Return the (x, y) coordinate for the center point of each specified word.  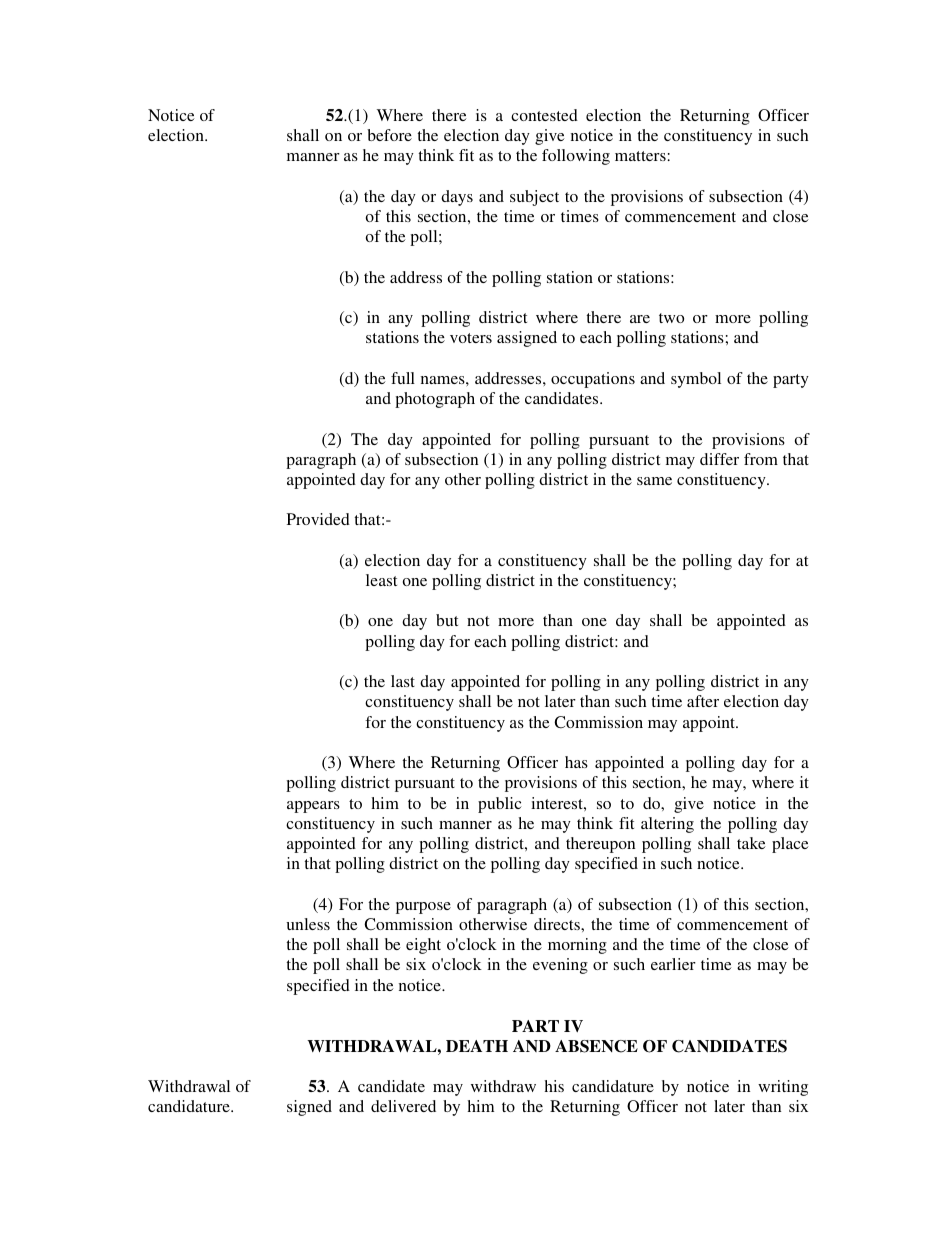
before (389, 135)
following (576, 157)
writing (783, 1088)
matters (641, 156)
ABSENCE (596, 1046)
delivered (403, 1106)
